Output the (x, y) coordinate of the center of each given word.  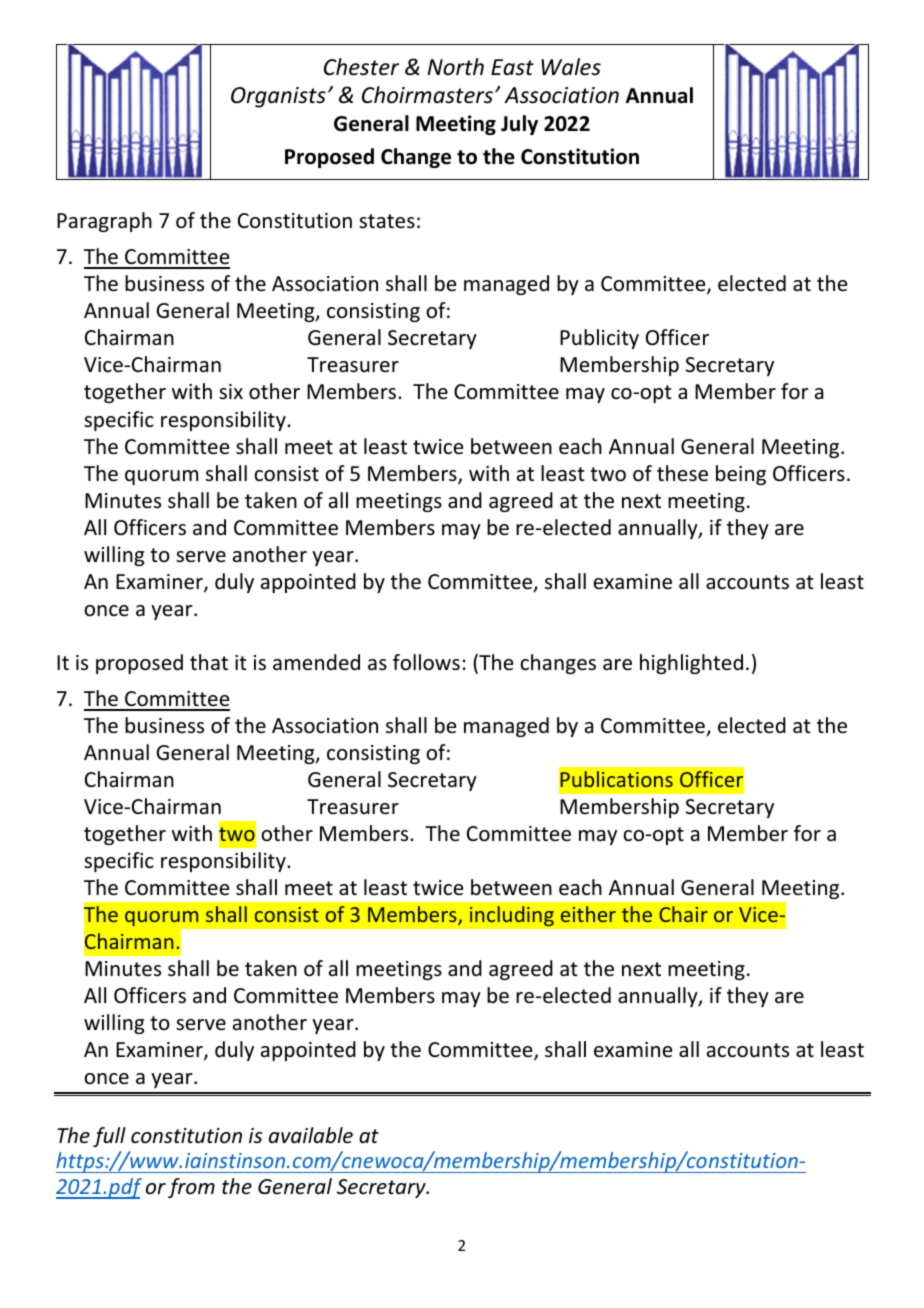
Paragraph (104, 222)
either (588, 914)
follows (426, 662)
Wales (571, 67)
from (191, 1188)
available (311, 1135)
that (209, 662)
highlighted (691, 664)
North (456, 67)
